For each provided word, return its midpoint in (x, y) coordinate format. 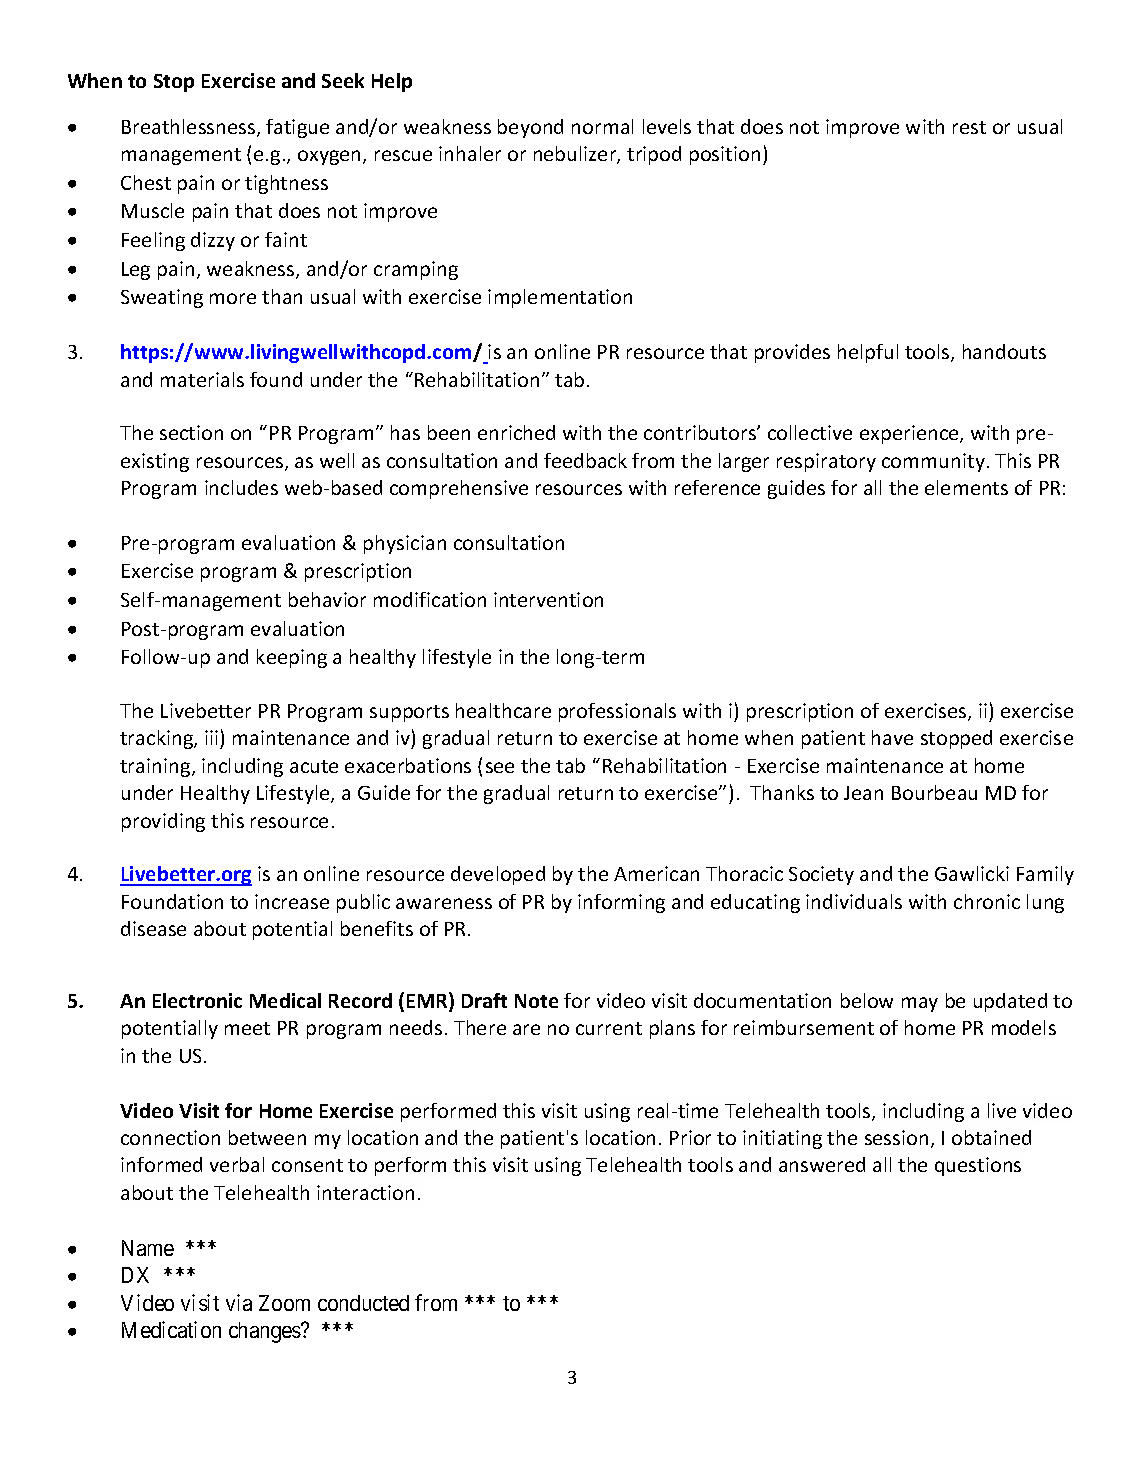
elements (966, 487)
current (609, 1028)
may (920, 1004)
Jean (863, 793)
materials (202, 379)
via (239, 1302)
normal (602, 126)
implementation (560, 298)
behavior (327, 599)
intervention (548, 599)
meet (247, 1028)
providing (163, 822)
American (656, 873)
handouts (1004, 351)
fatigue (297, 128)
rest (969, 127)
